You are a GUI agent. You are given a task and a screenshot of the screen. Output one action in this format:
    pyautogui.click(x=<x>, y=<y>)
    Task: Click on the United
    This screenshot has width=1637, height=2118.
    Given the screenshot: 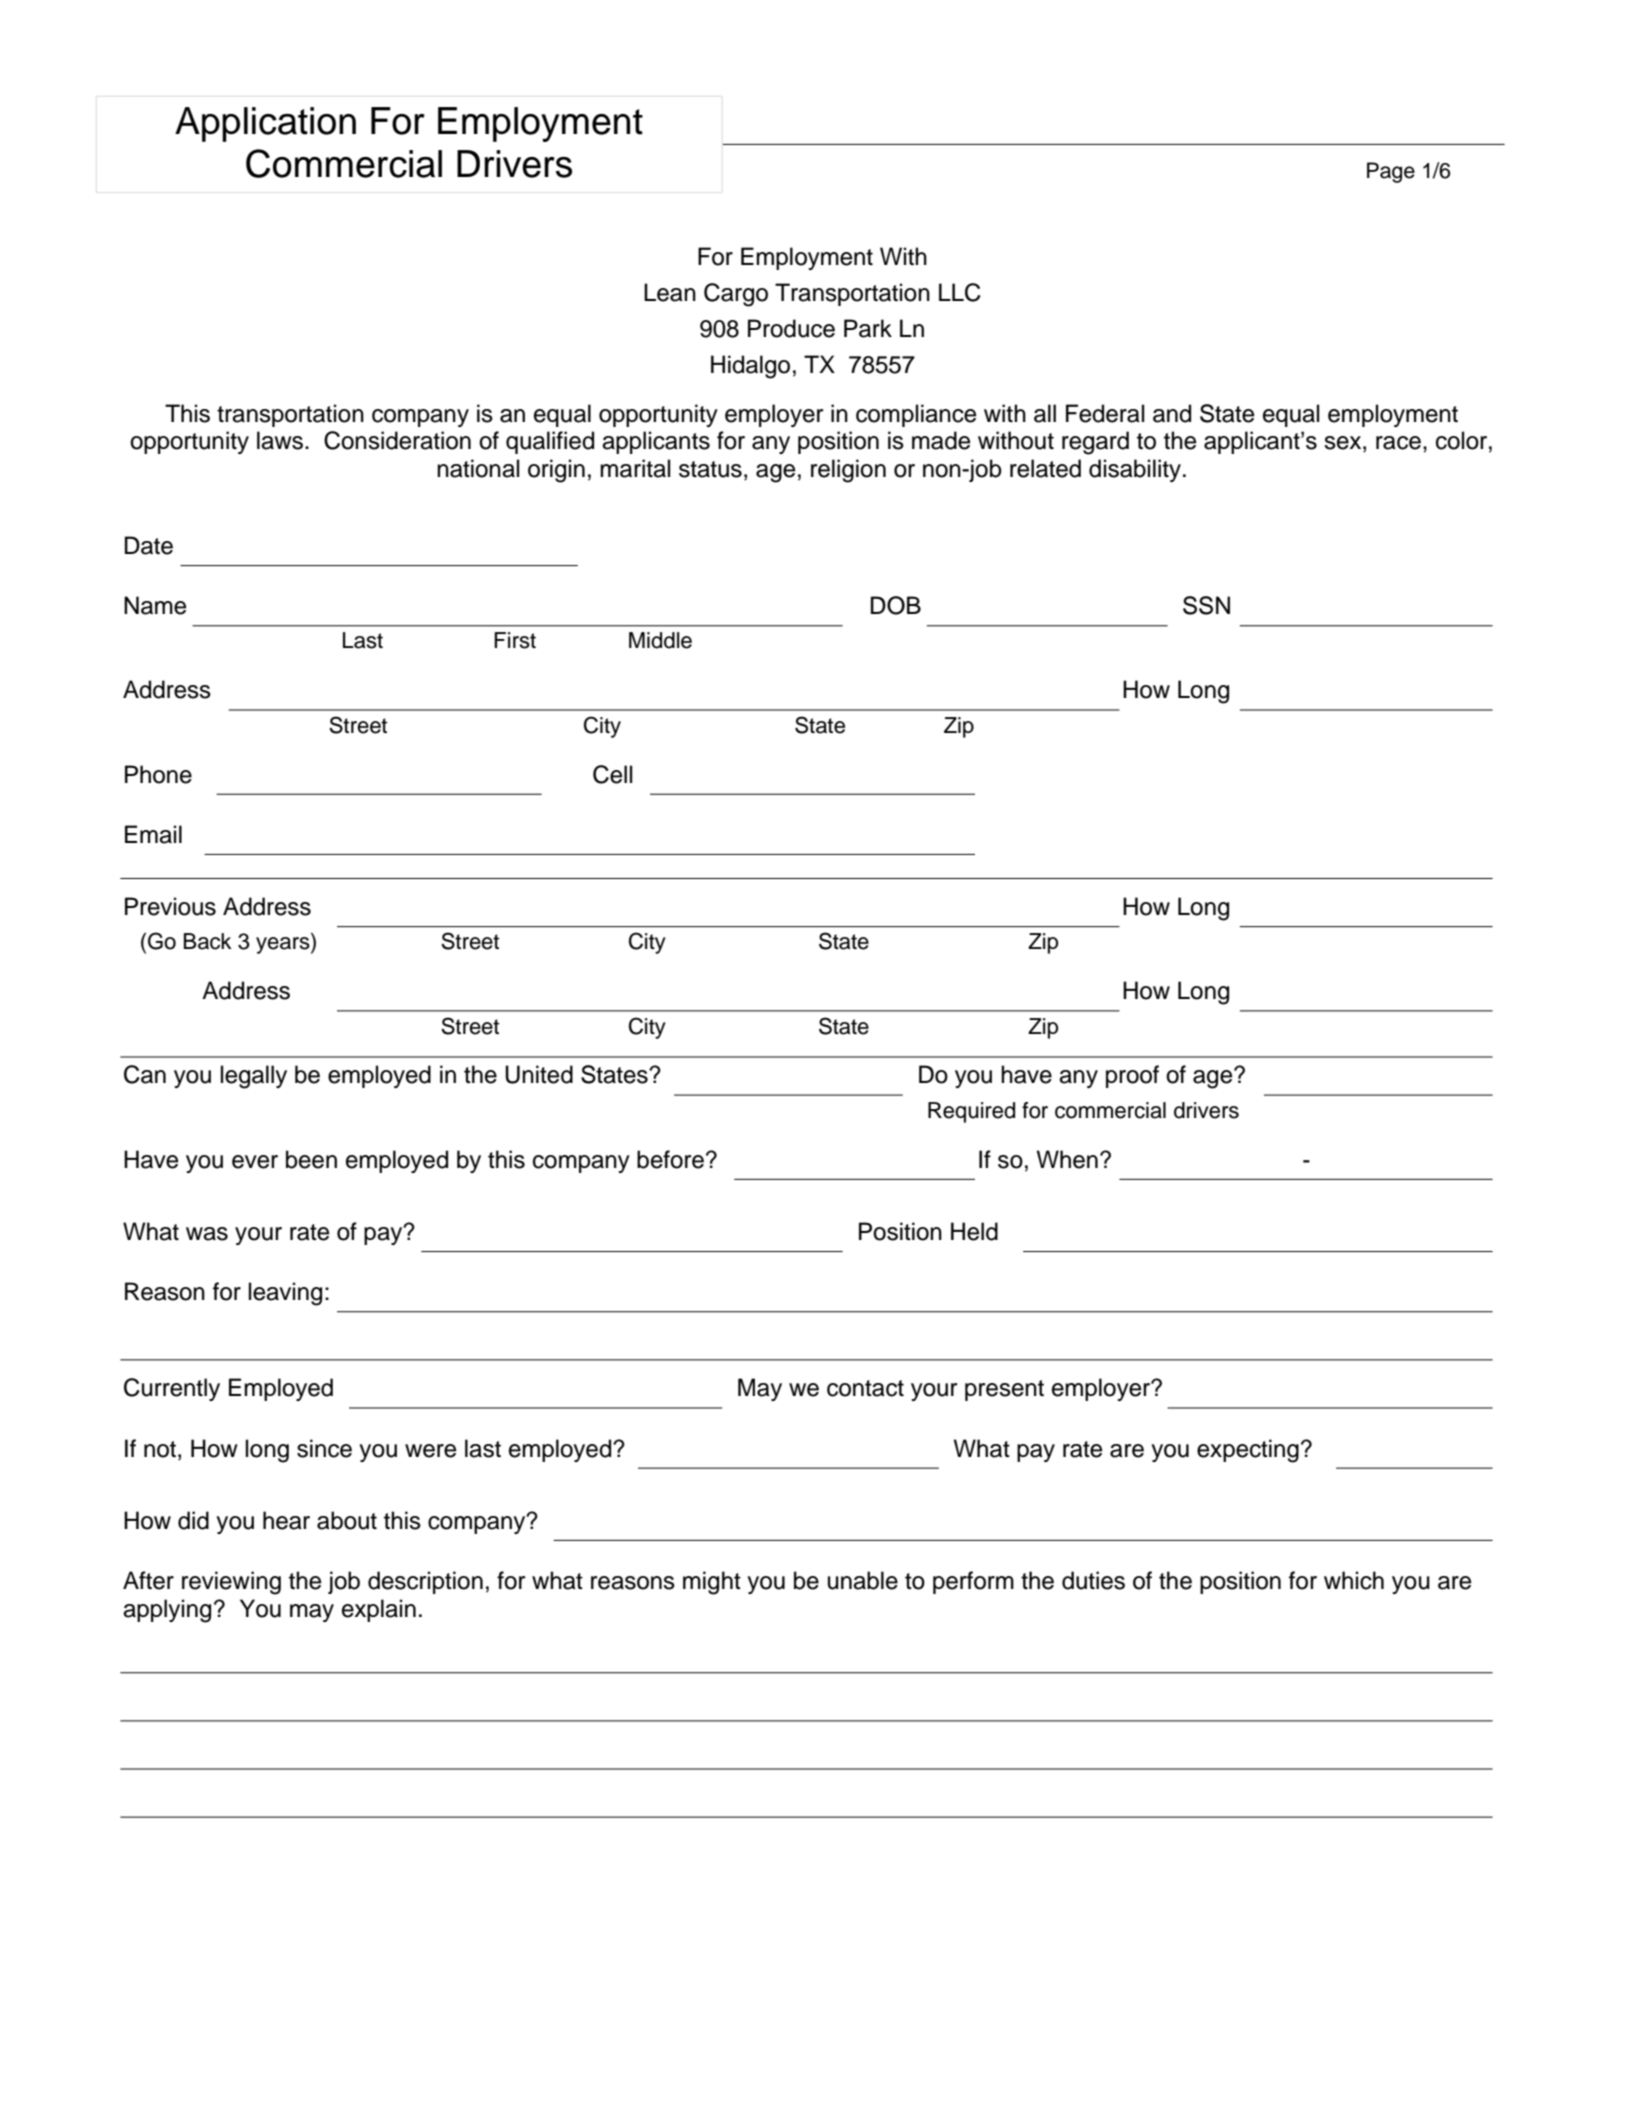 What is the action you would take?
    pyautogui.click(x=539, y=1074)
